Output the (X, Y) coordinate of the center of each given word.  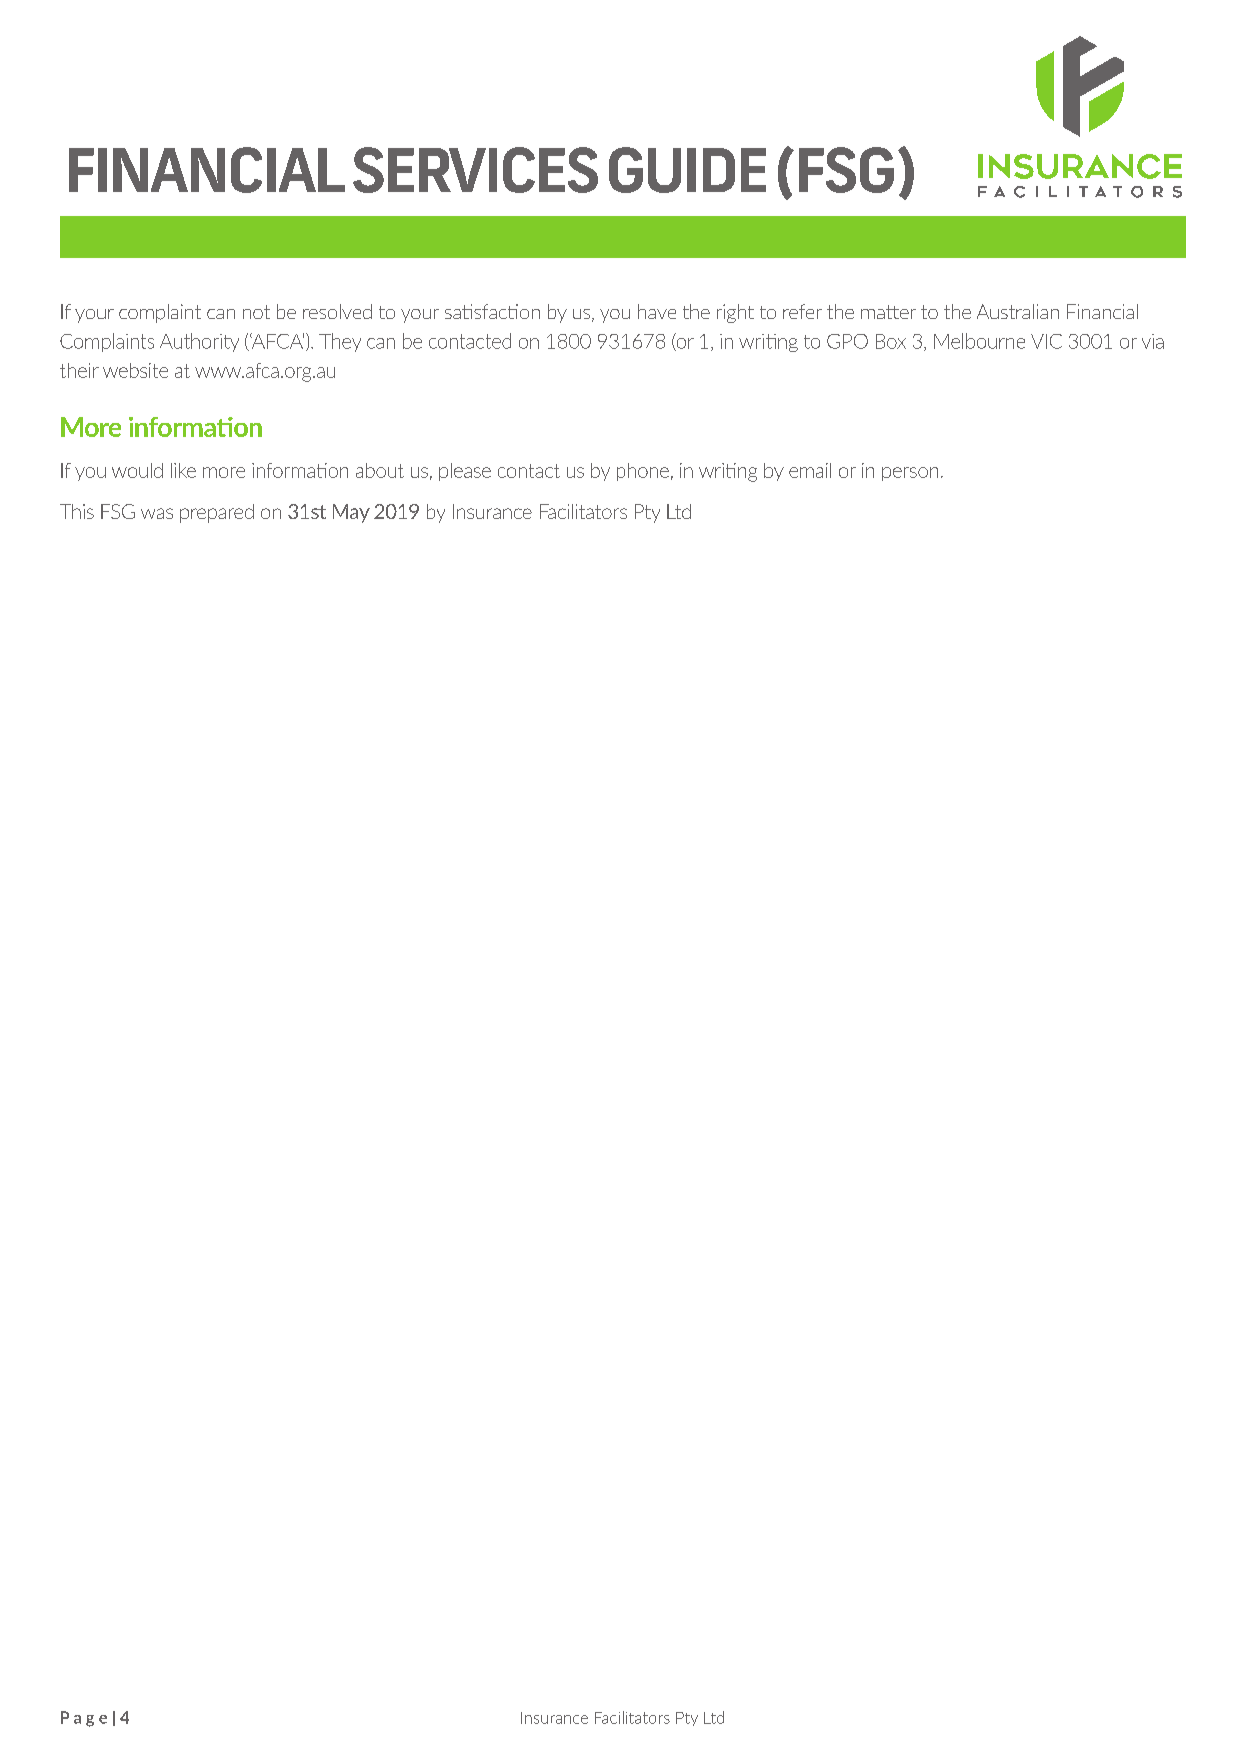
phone (643, 472)
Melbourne (979, 341)
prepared (217, 513)
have (657, 311)
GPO (847, 341)
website (135, 370)
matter (888, 312)
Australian (1018, 311)
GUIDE (687, 170)
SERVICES (475, 170)
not (256, 312)
